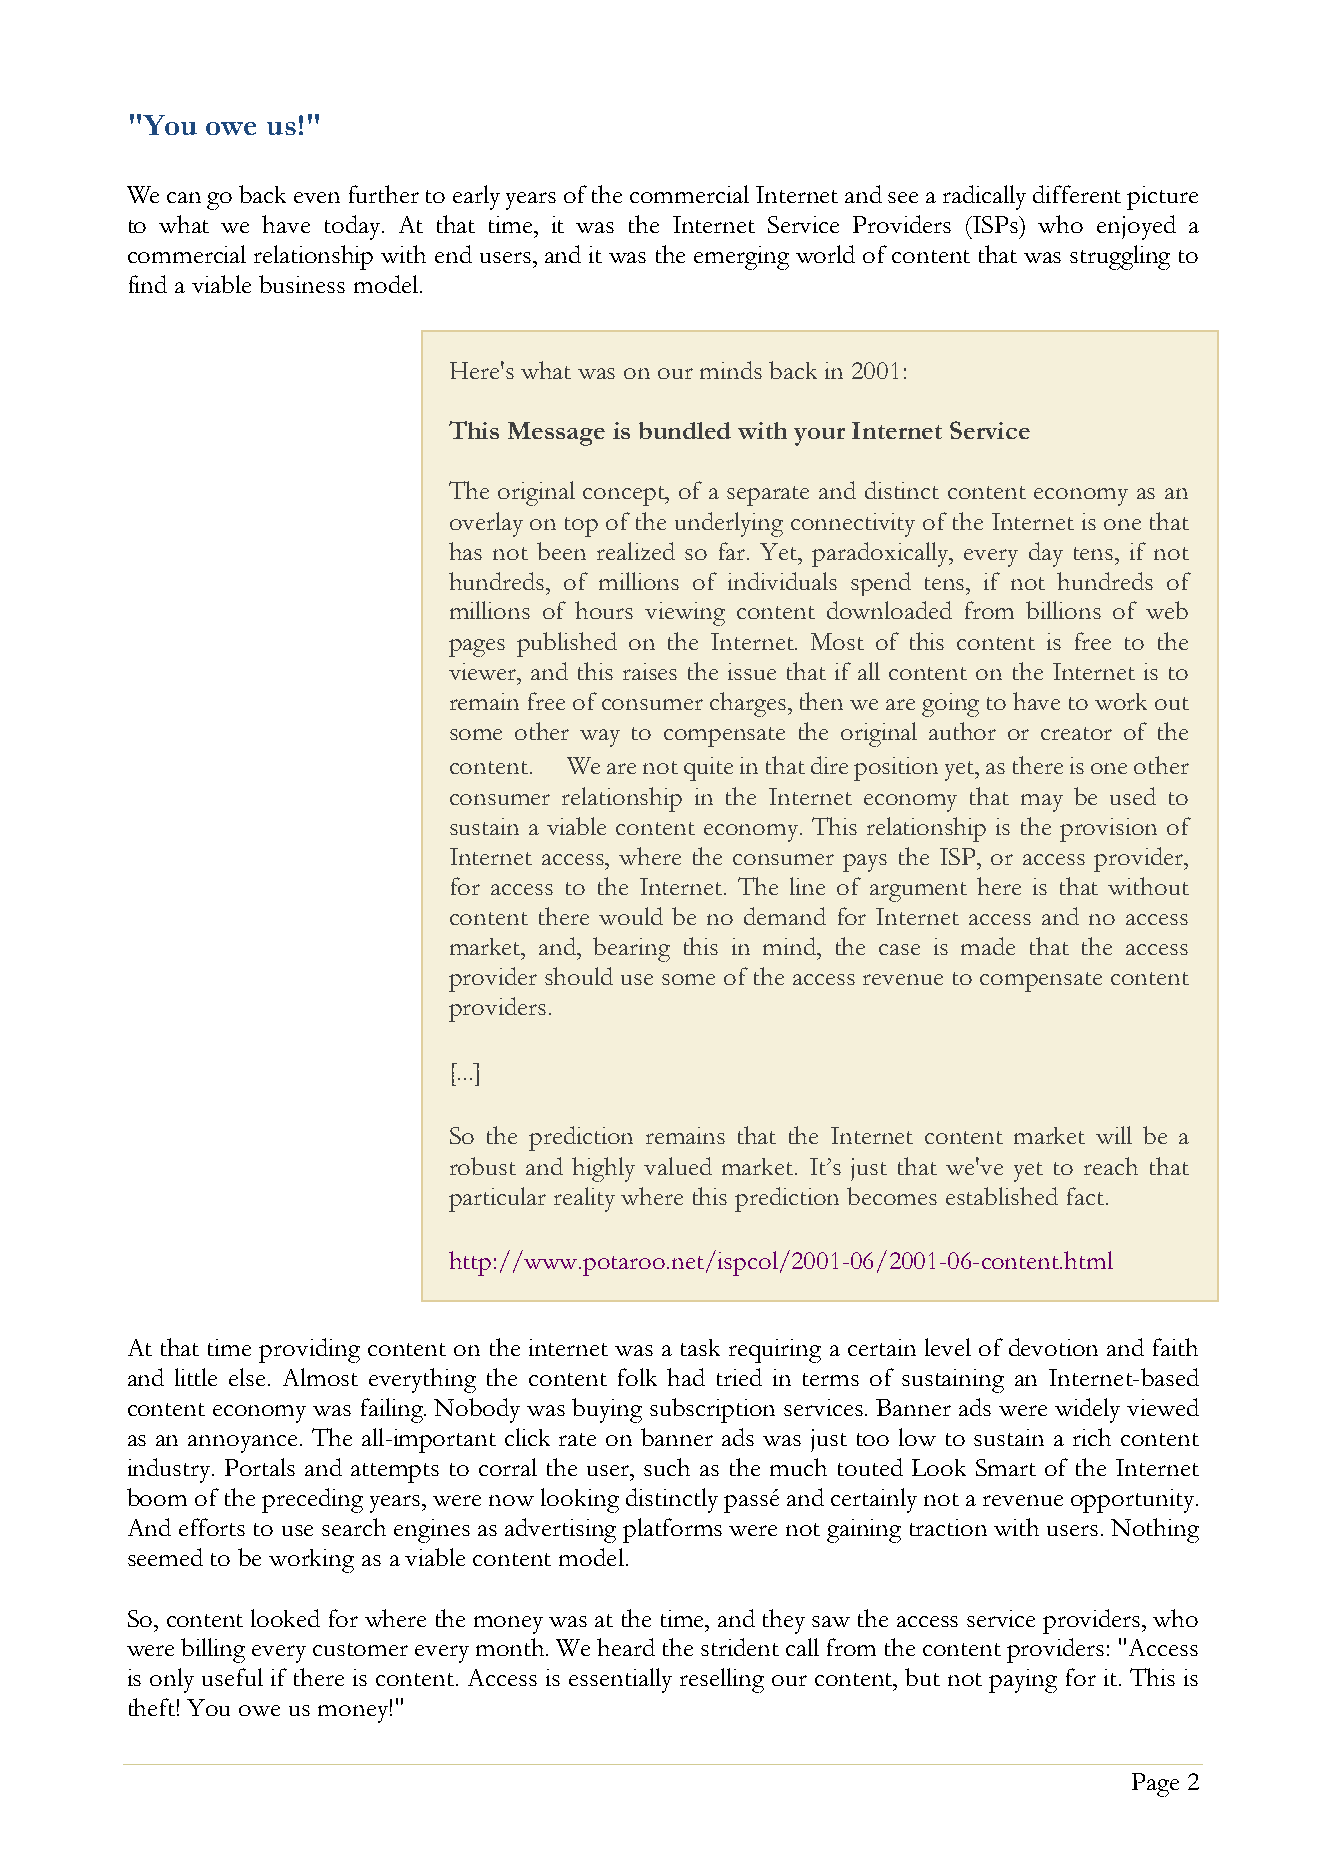 This document has height=1875, width=1326. What do you see at coordinates (213, 1650) in the document?
I see `billing` at bounding box center [213, 1650].
